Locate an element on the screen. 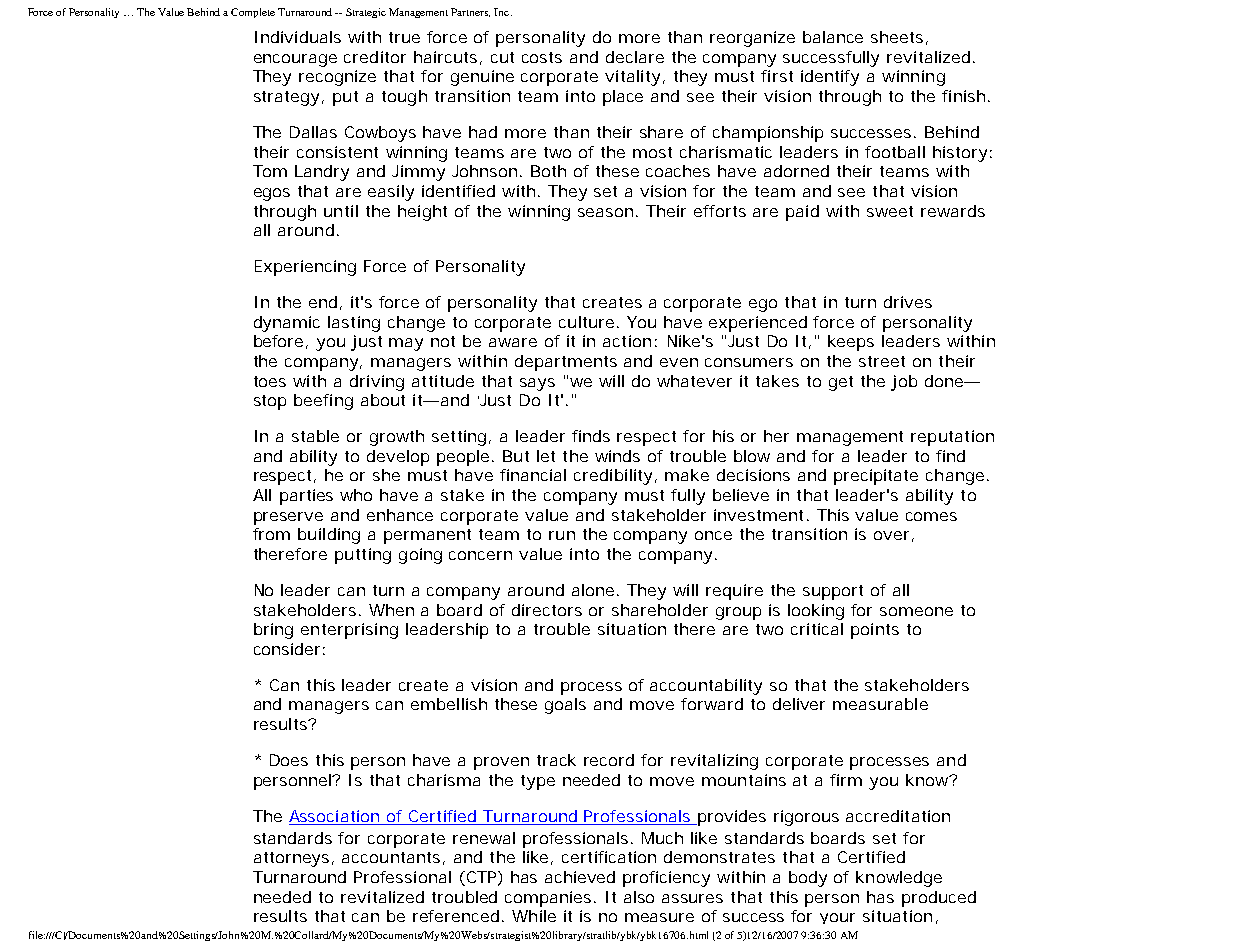 This screenshot has width=1233, height=952. declare is located at coordinates (635, 57).
